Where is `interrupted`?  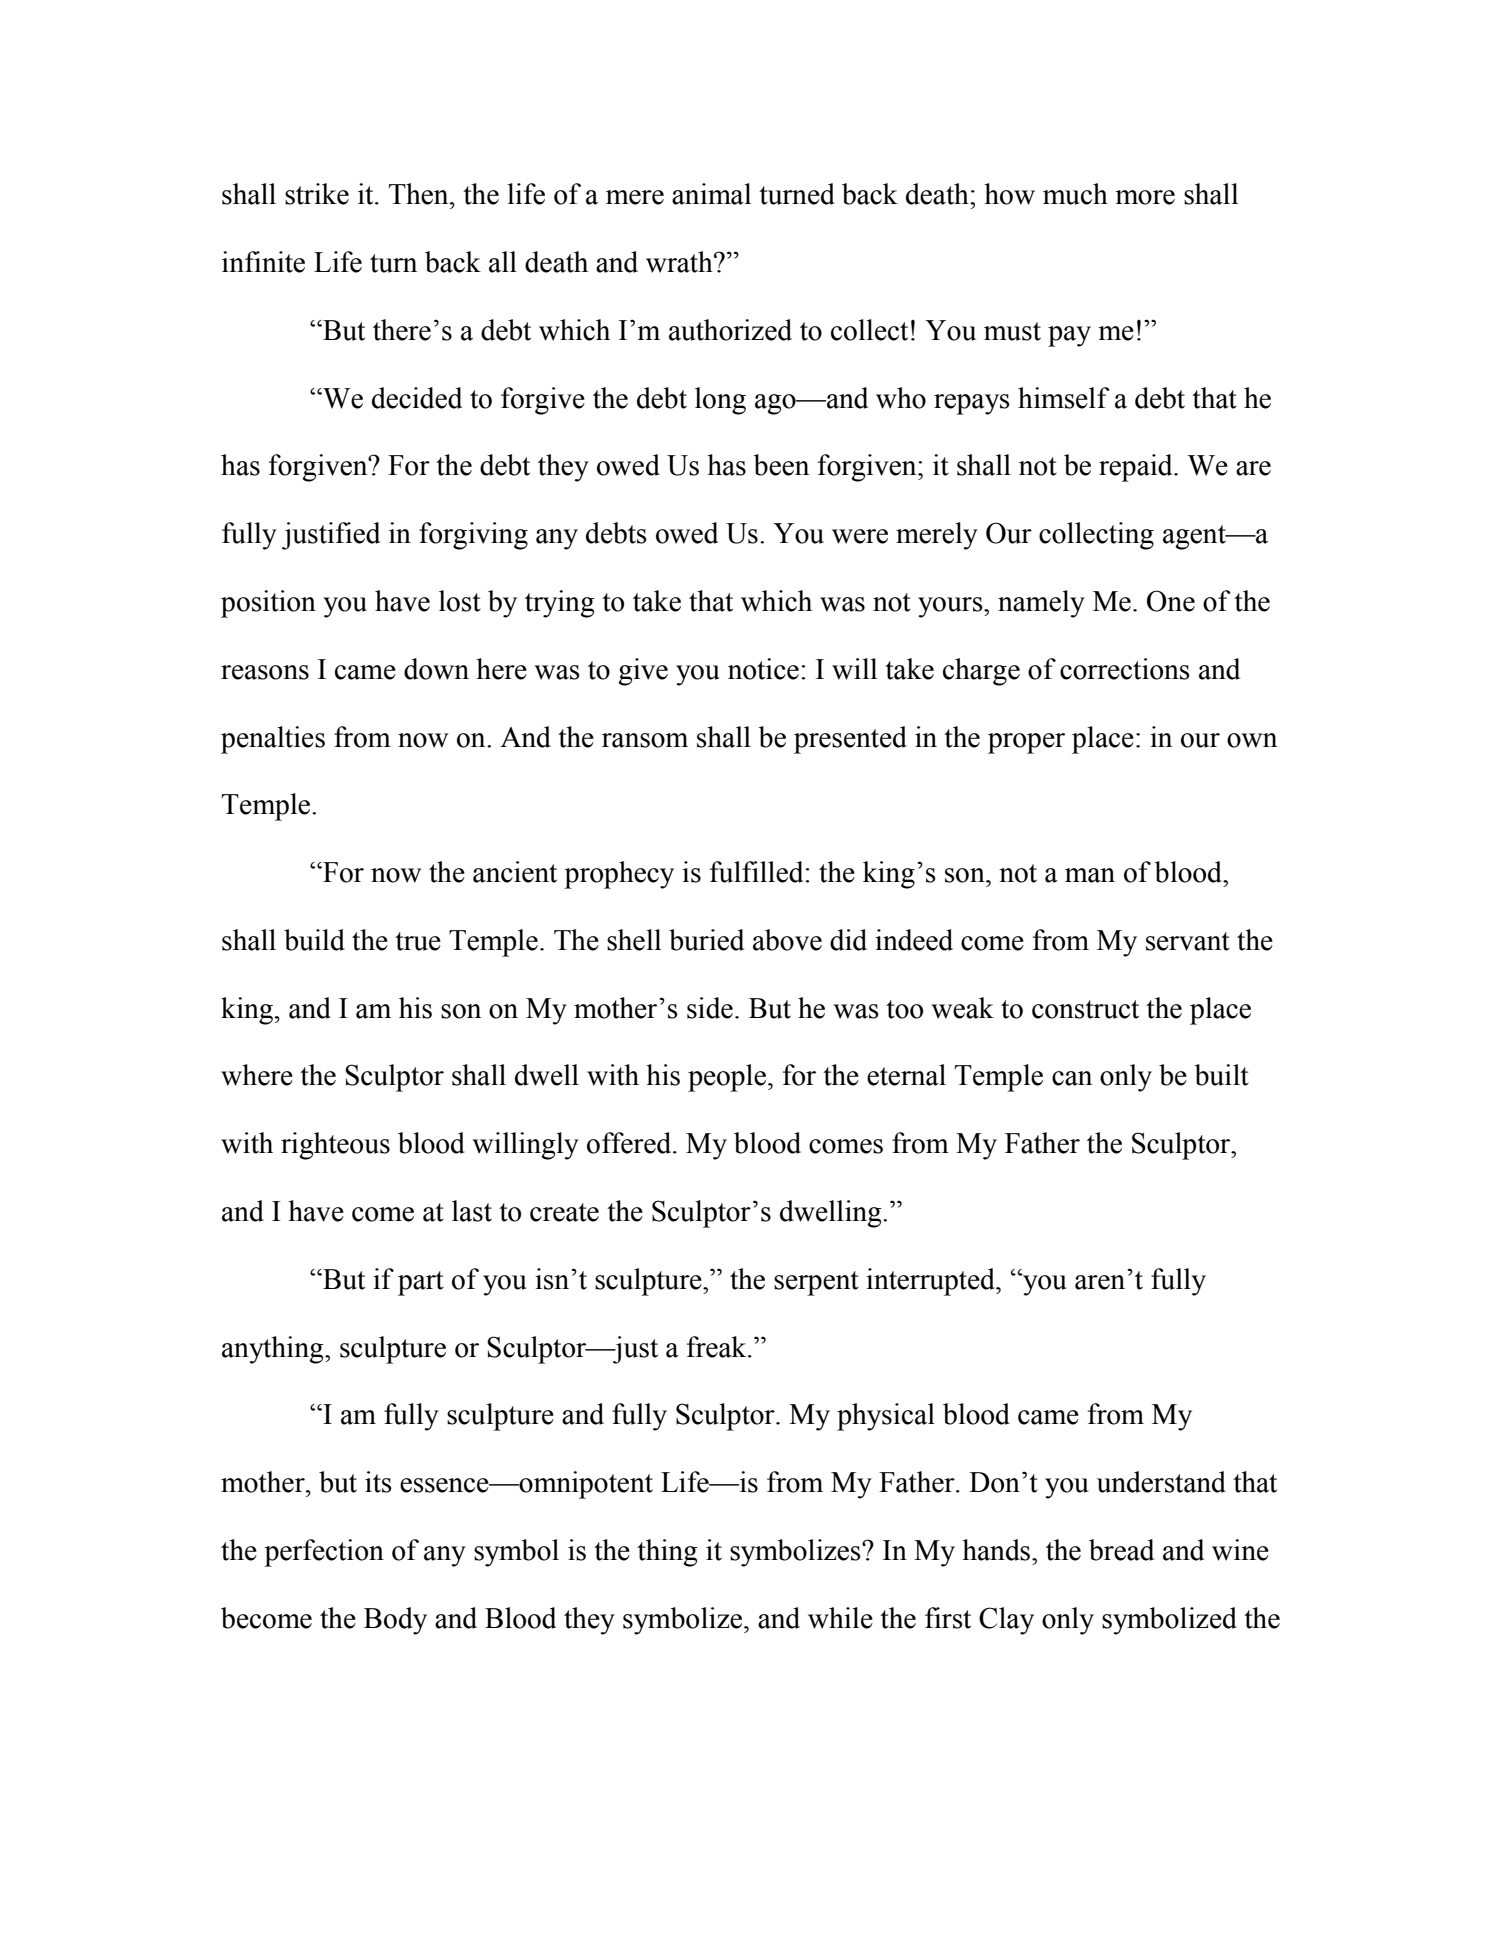 interrupted is located at coordinates (931, 1282).
